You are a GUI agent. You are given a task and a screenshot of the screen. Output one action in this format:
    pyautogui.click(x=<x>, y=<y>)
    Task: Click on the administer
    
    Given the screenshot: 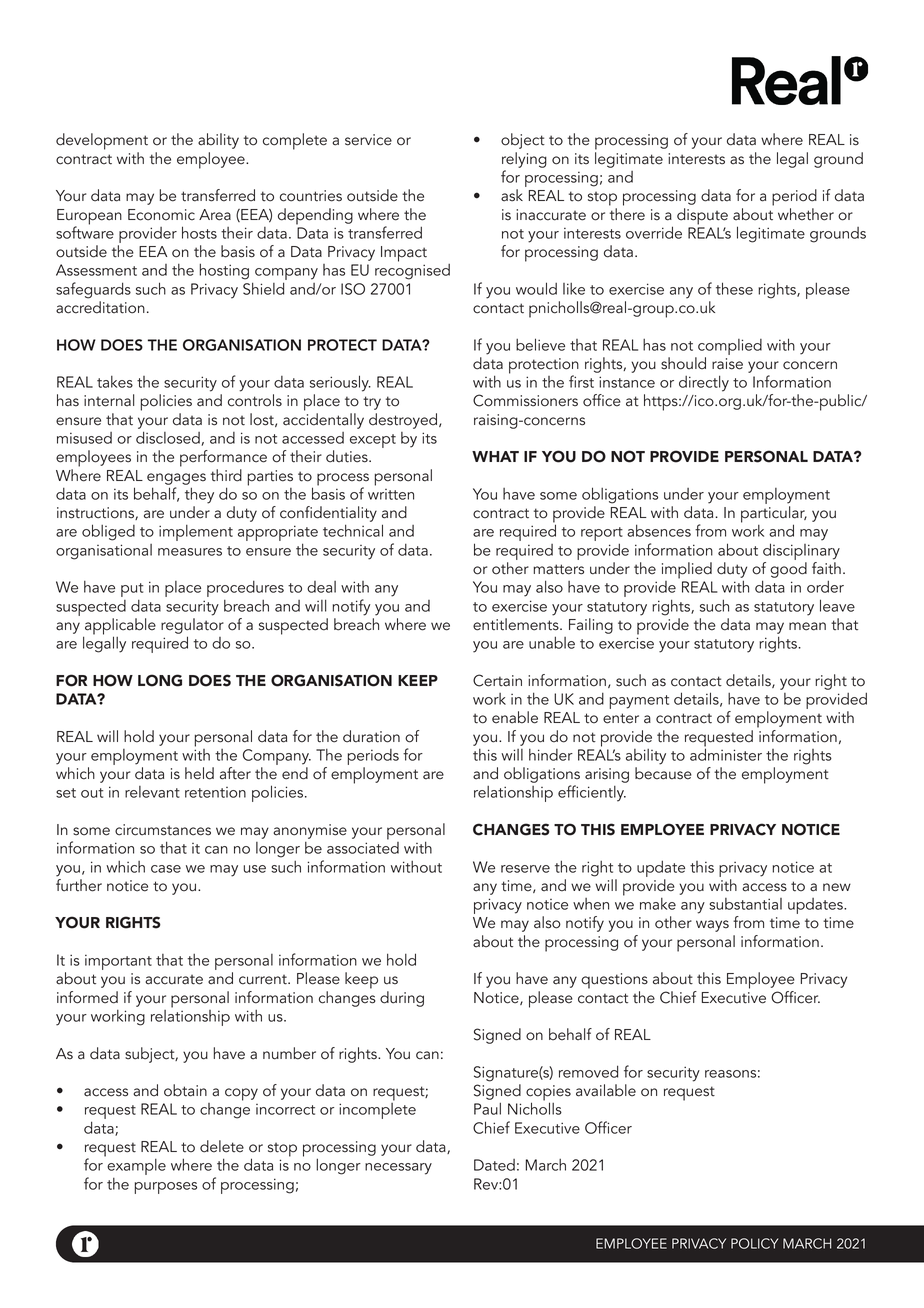 What is the action you would take?
    pyautogui.click(x=726, y=753)
